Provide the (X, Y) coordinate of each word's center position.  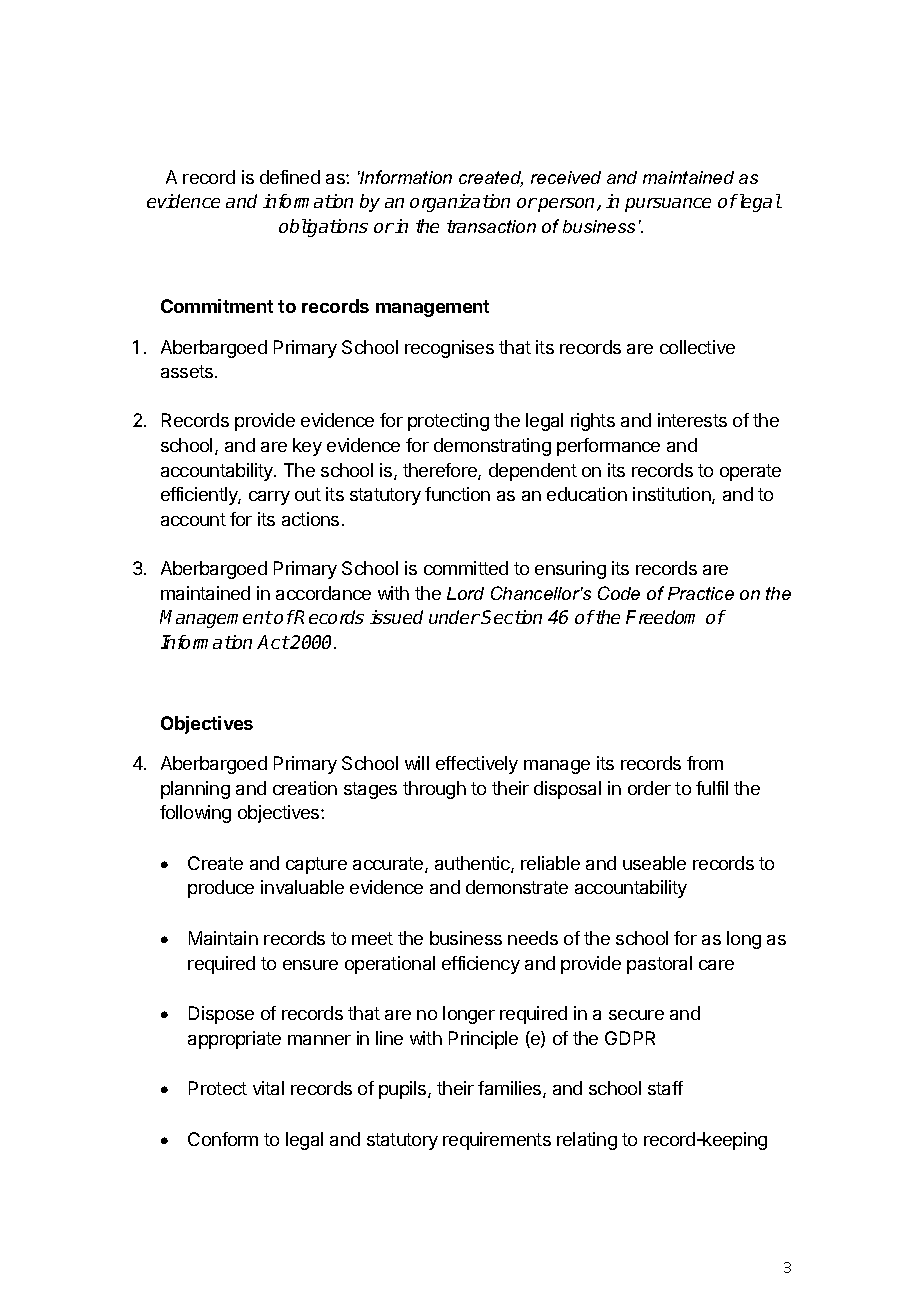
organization (460, 203)
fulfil (712, 788)
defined (290, 177)
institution (673, 495)
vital (268, 1088)
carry (269, 498)
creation (305, 788)
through (434, 790)
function (457, 494)
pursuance (668, 205)
